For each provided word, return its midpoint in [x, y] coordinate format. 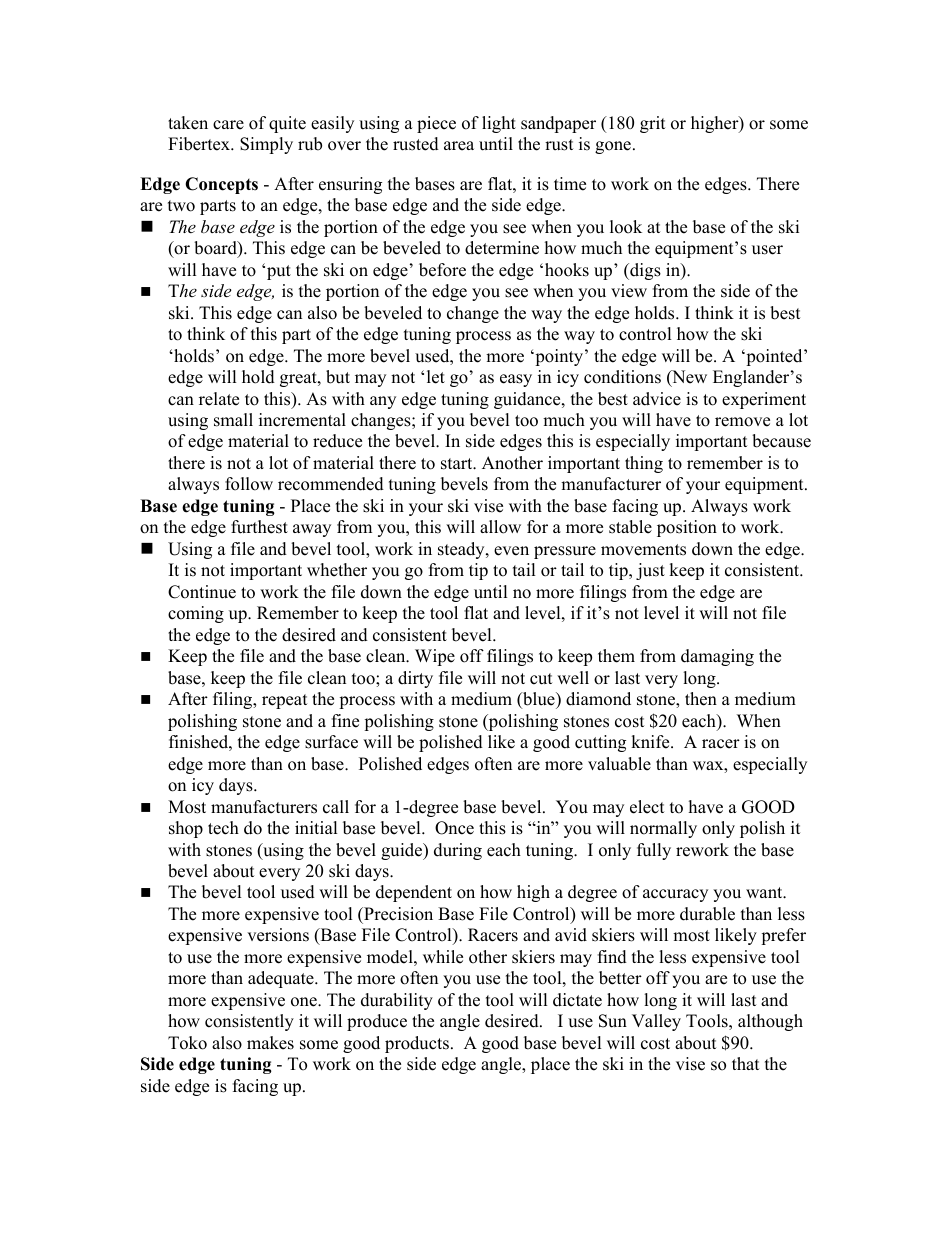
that [746, 1063]
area [459, 146]
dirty [415, 679]
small [233, 420]
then [701, 699]
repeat [285, 701]
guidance [528, 400]
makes [270, 1043]
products [417, 1044]
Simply [266, 145]
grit [653, 124]
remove [742, 422]
